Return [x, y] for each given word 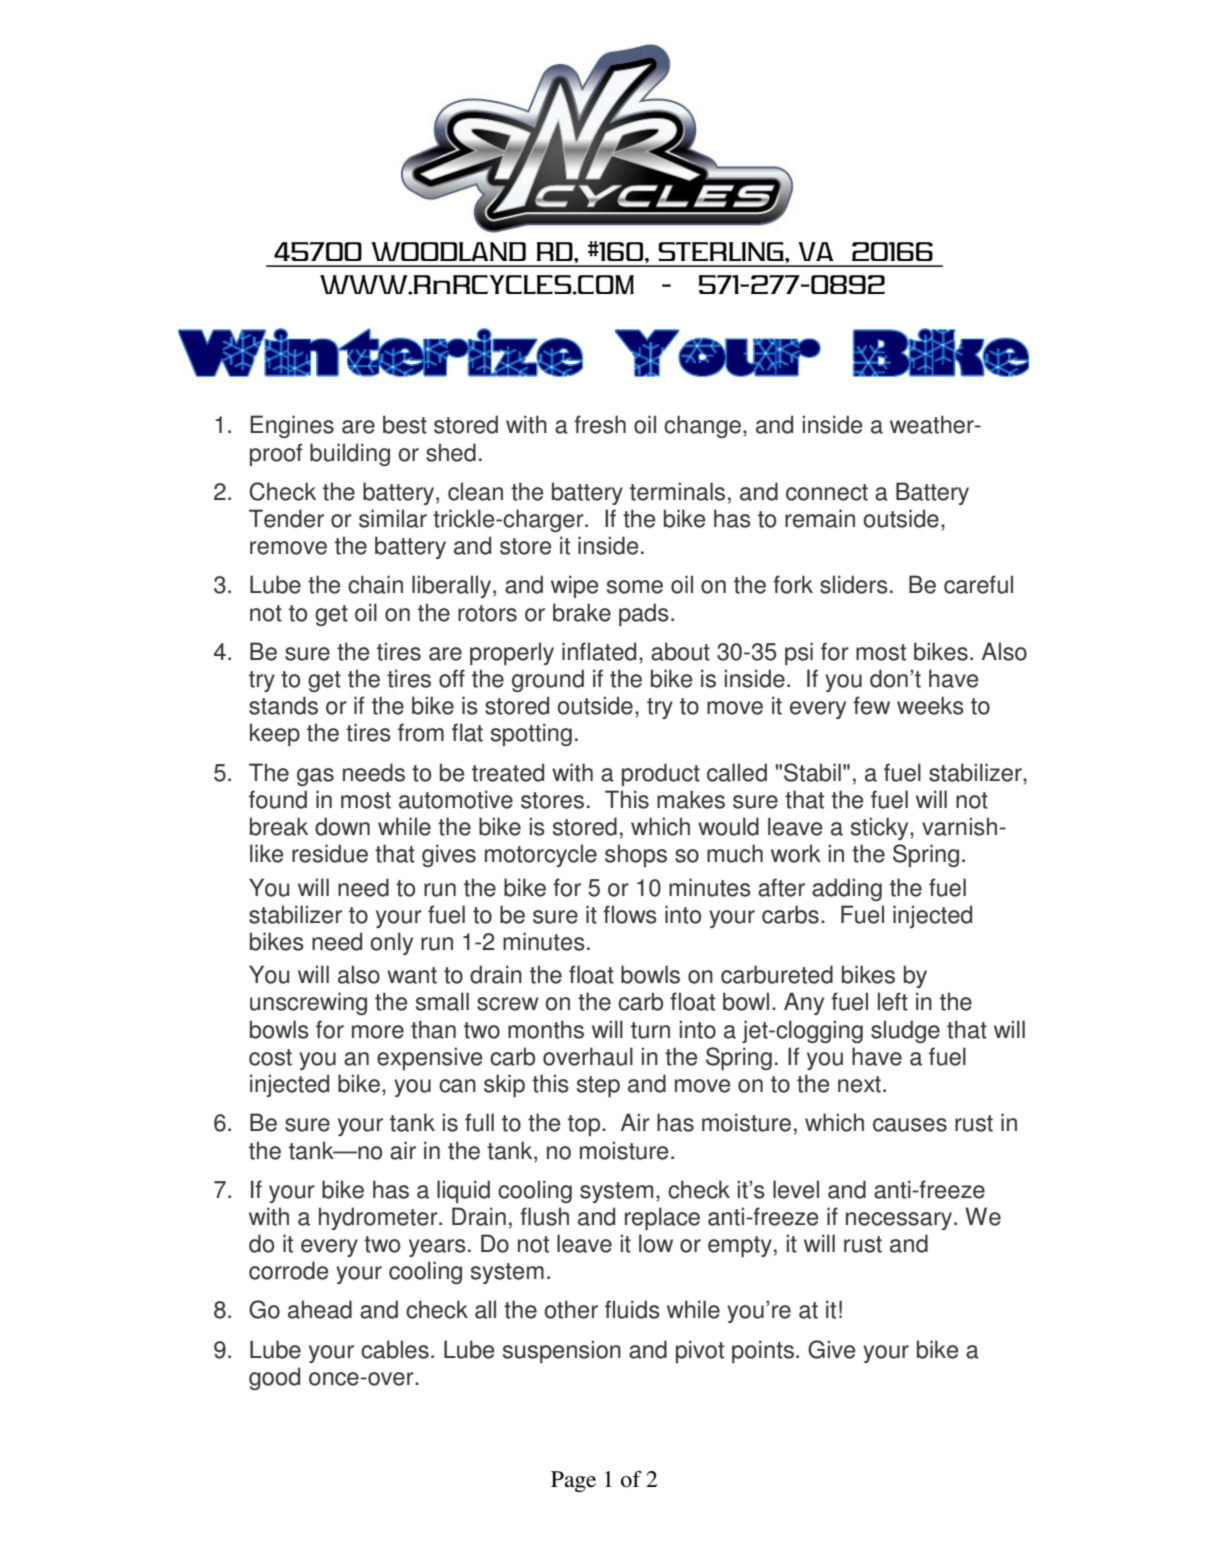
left [893, 1001]
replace [662, 1218]
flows [630, 914]
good [274, 1378]
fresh [600, 424]
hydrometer [379, 1218]
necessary [900, 1221]
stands [283, 705]
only [392, 943]
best [405, 424]
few [871, 705]
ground [548, 680]
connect [827, 492]
